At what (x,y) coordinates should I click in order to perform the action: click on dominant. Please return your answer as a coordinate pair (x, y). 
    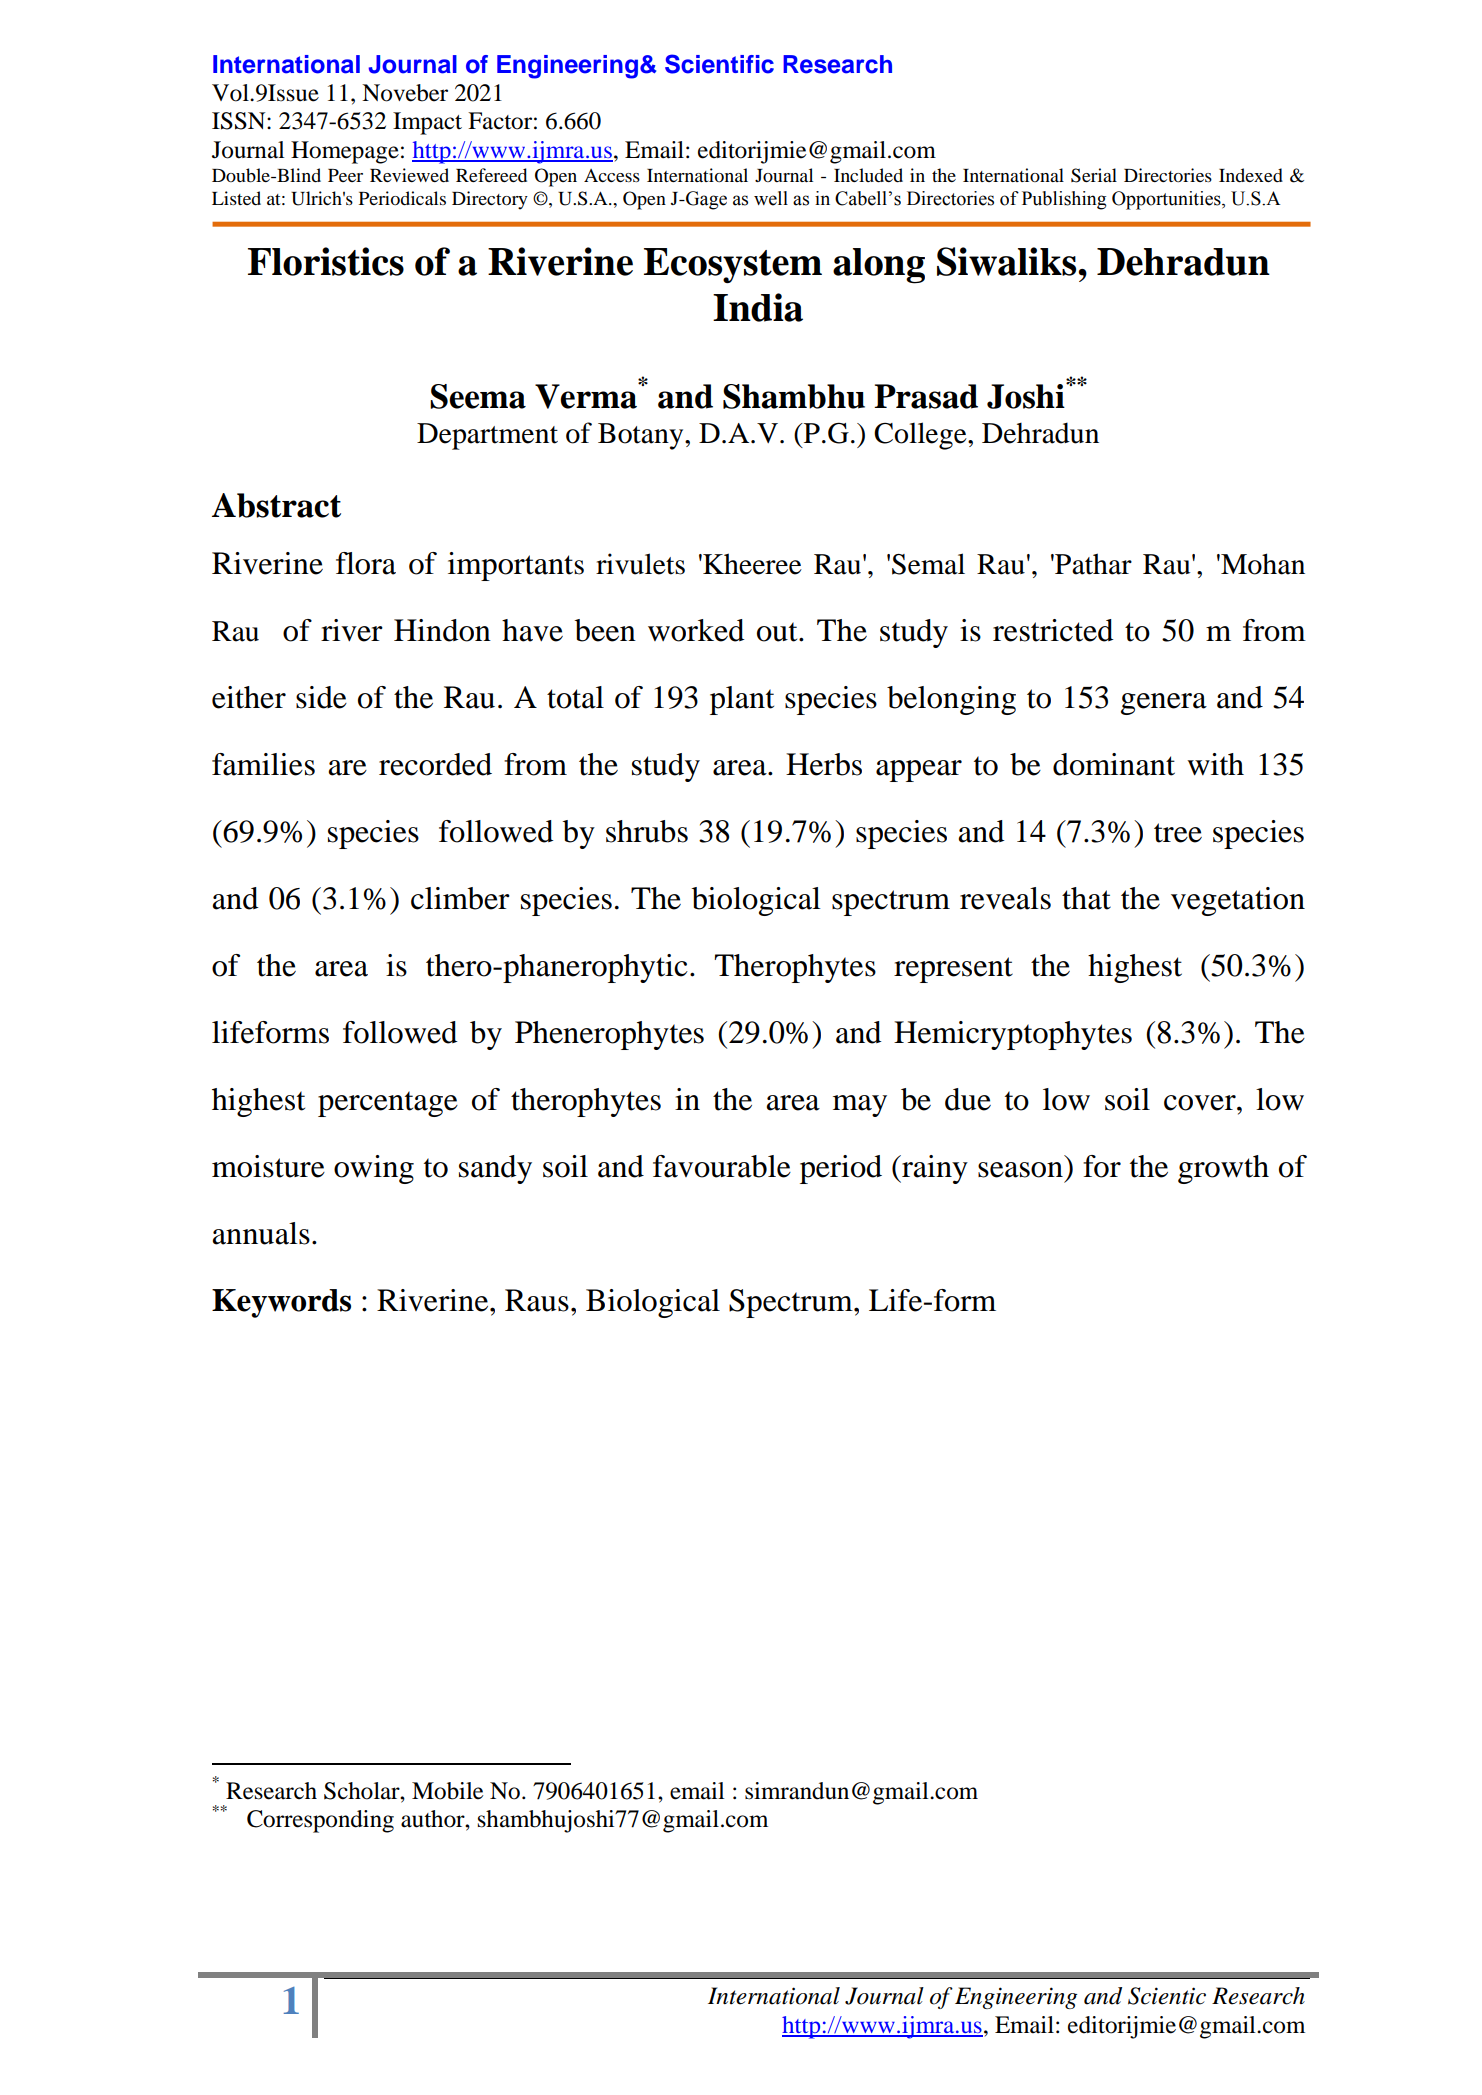
    Looking at the image, I should click on (1114, 764).
